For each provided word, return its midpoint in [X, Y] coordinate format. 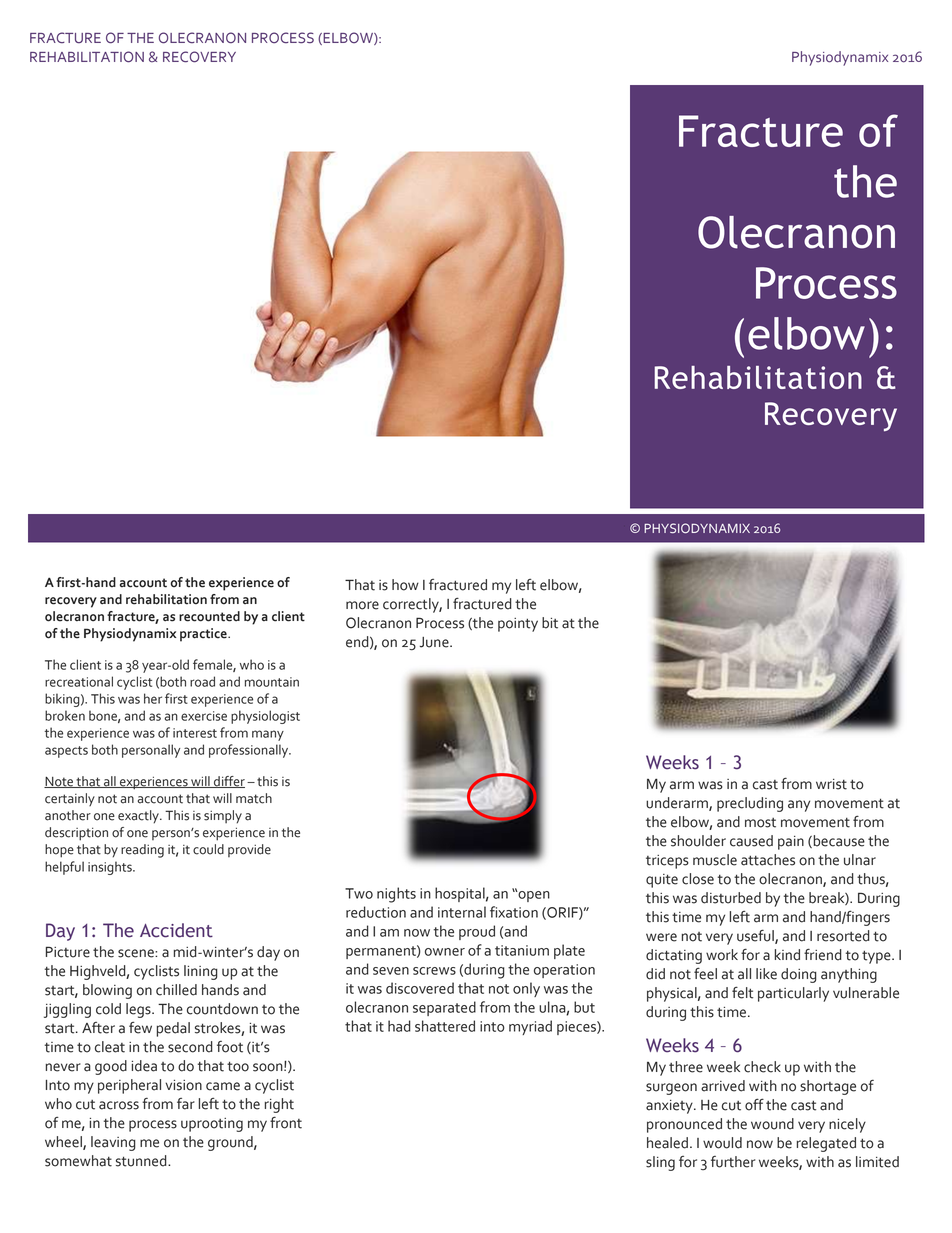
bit [550, 623]
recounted [209, 616]
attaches [768, 860]
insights [111, 868]
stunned [142, 1161]
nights [396, 895]
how [405, 585]
